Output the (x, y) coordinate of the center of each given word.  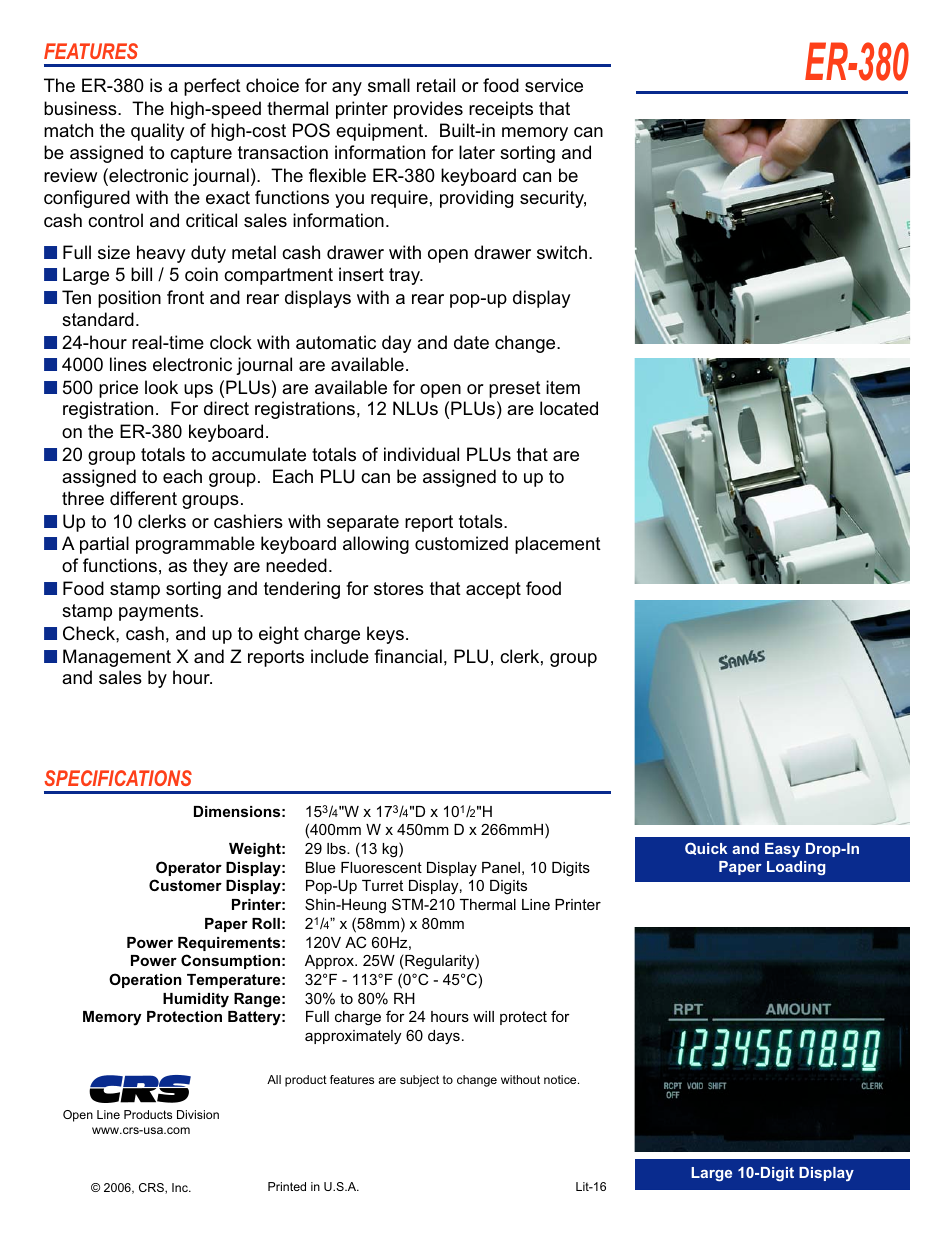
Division (198, 1114)
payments (160, 612)
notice (561, 1079)
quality (158, 132)
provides (428, 110)
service (554, 85)
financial (408, 656)
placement (558, 545)
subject (419, 1081)
